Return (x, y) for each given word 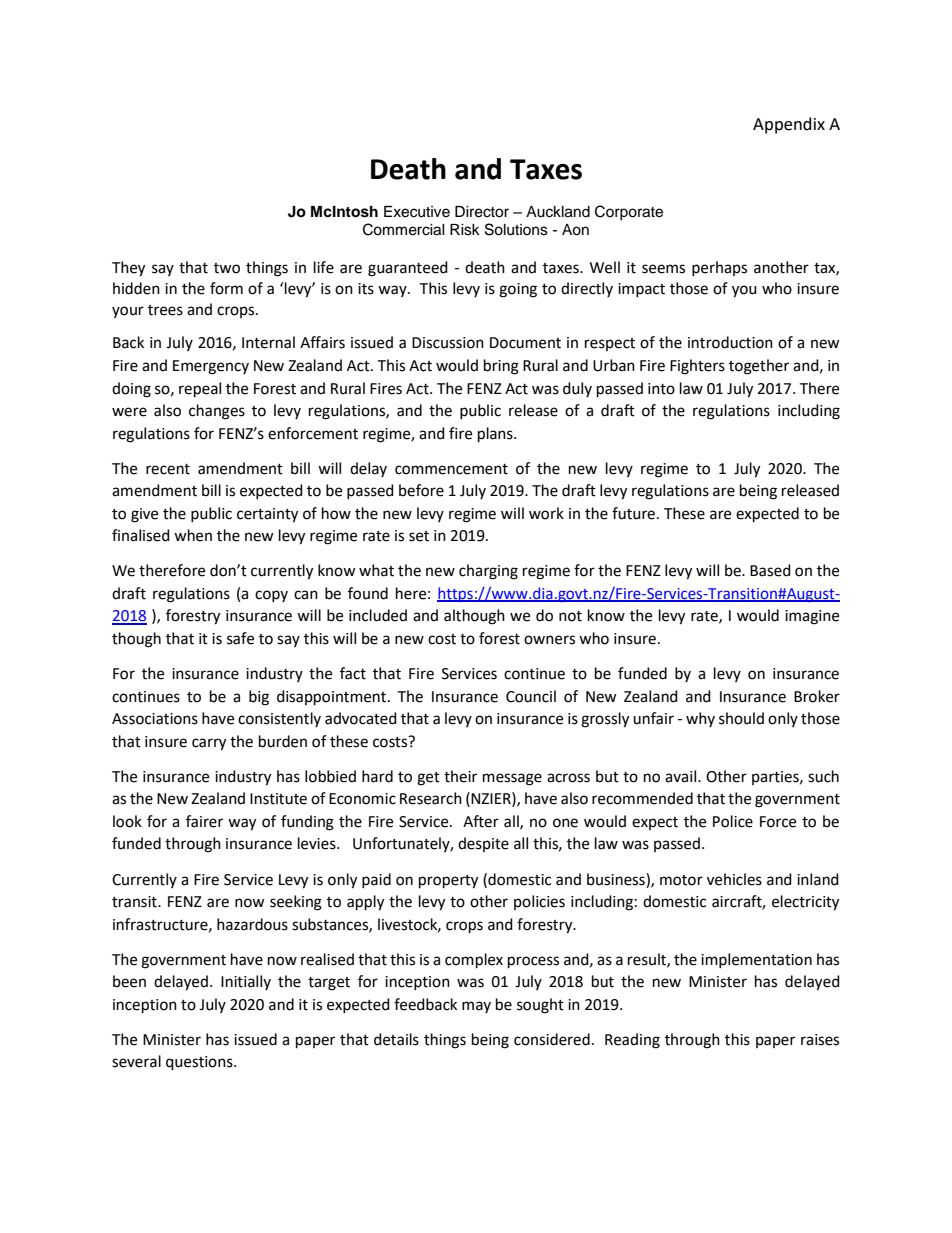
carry (209, 744)
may (476, 1007)
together (759, 367)
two (227, 268)
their (460, 776)
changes (217, 412)
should (741, 718)
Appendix (789, 125)
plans (496, 435)
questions (200, 1063)
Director (482, 212)
